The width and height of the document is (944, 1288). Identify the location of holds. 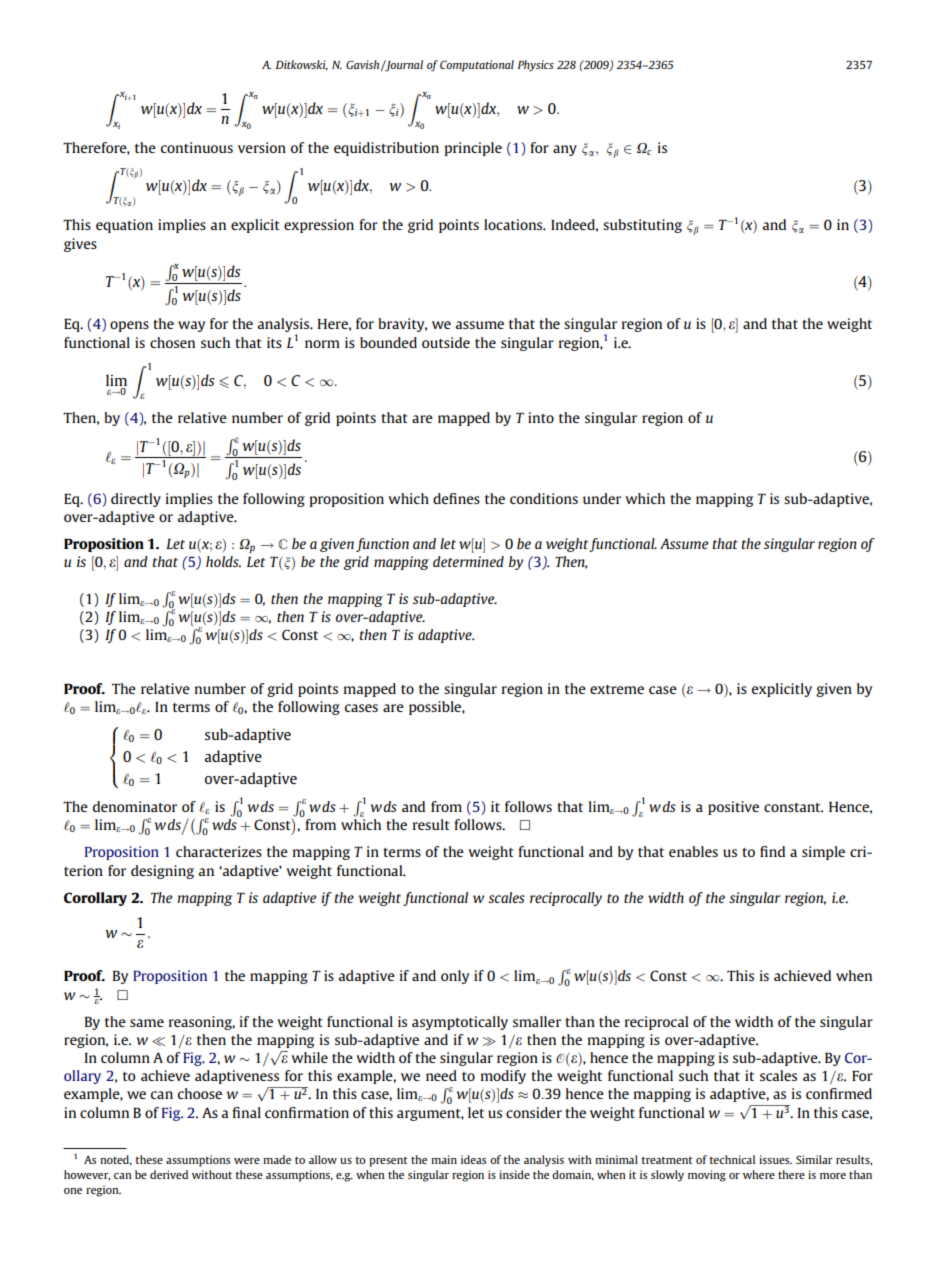
(223, 561).
